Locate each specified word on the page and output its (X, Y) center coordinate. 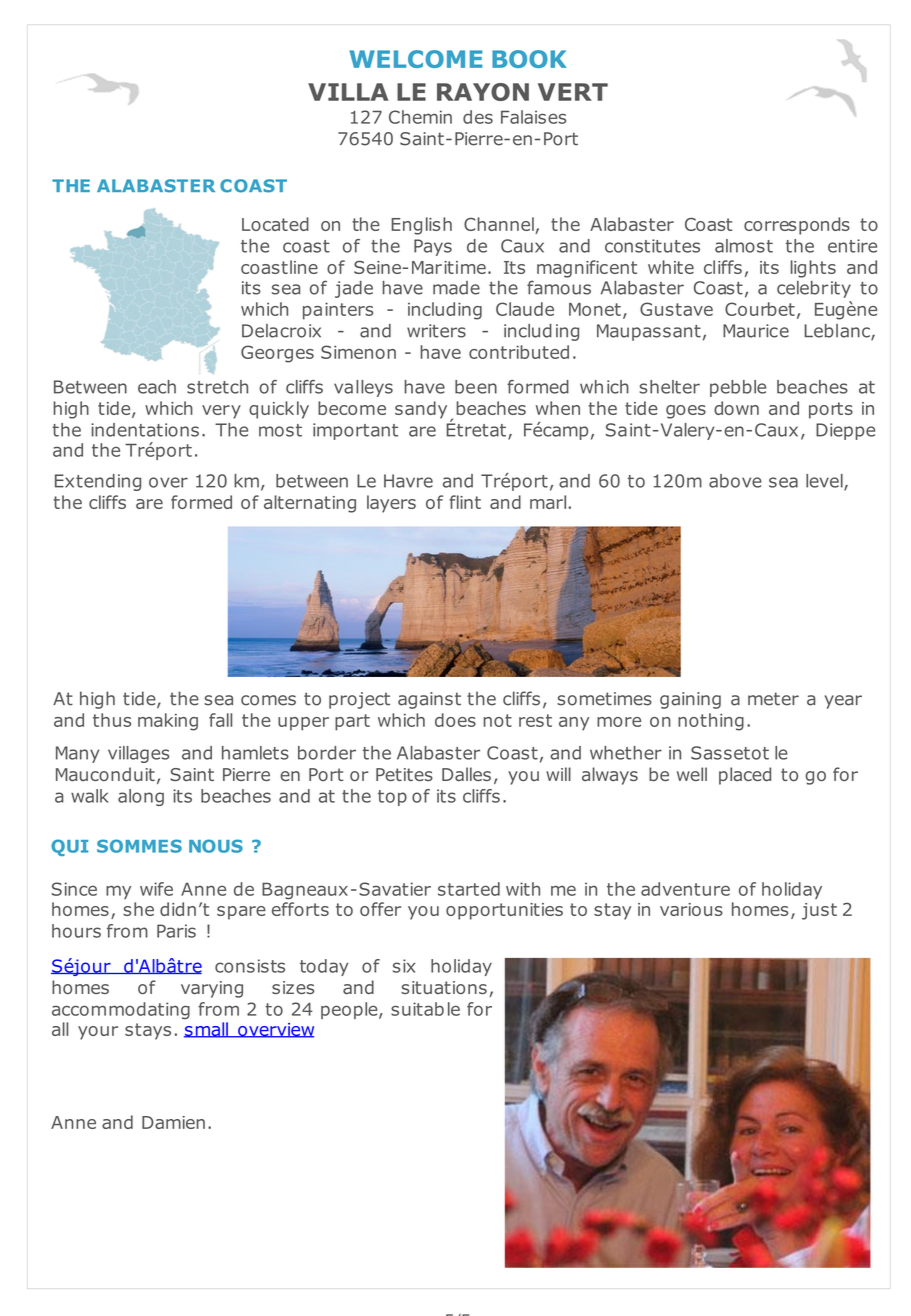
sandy (421, 410)
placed (745, 776)
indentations (145, 430)
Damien (173, 1122)
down (736, 408)
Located (275, 224)
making (168, 722)
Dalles (466, 774)
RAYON (483, 92)
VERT (573, 92)
